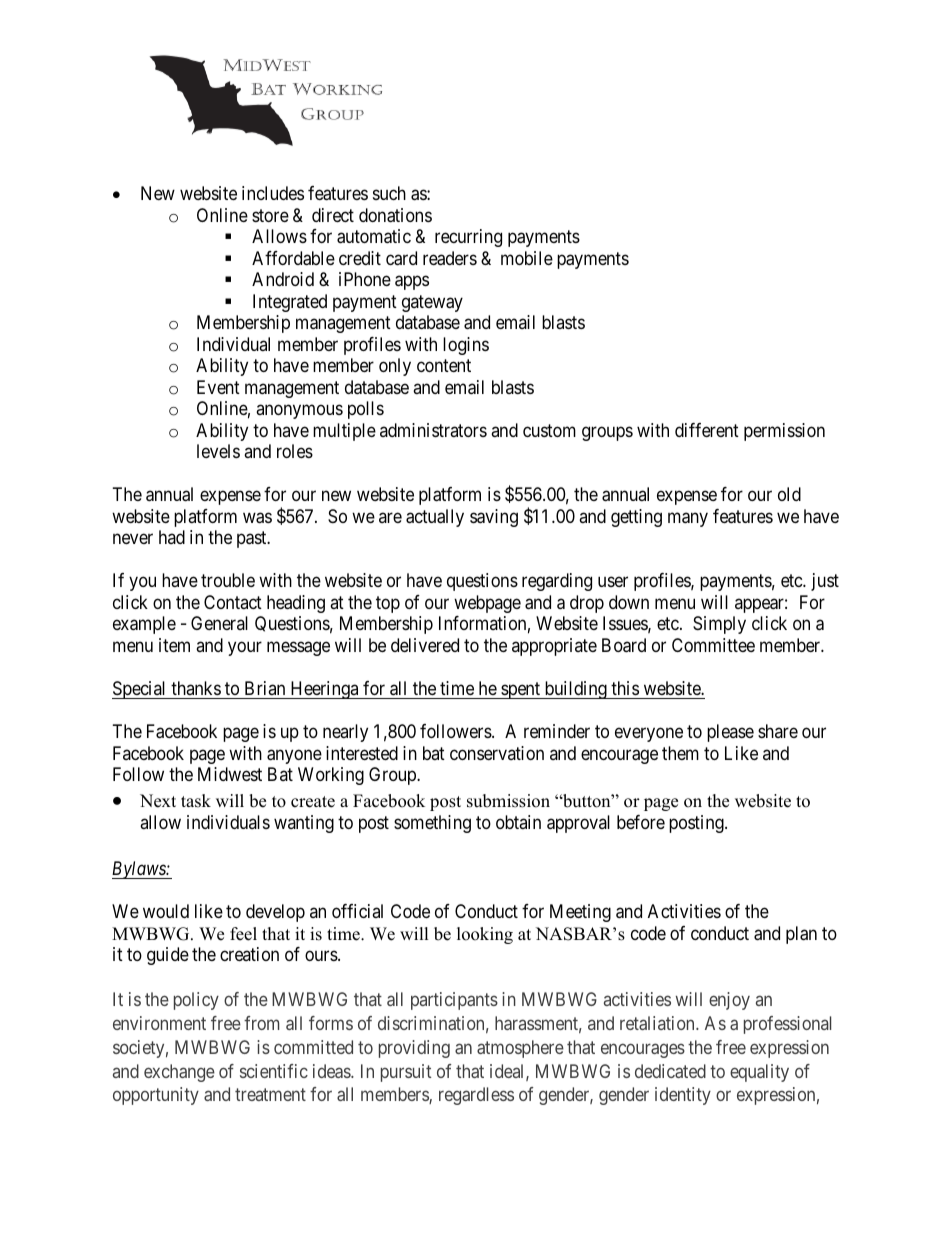 Image resolution: width=952 pixels, height=1233 pixels. I want to click on levels, so click(218, 451).
